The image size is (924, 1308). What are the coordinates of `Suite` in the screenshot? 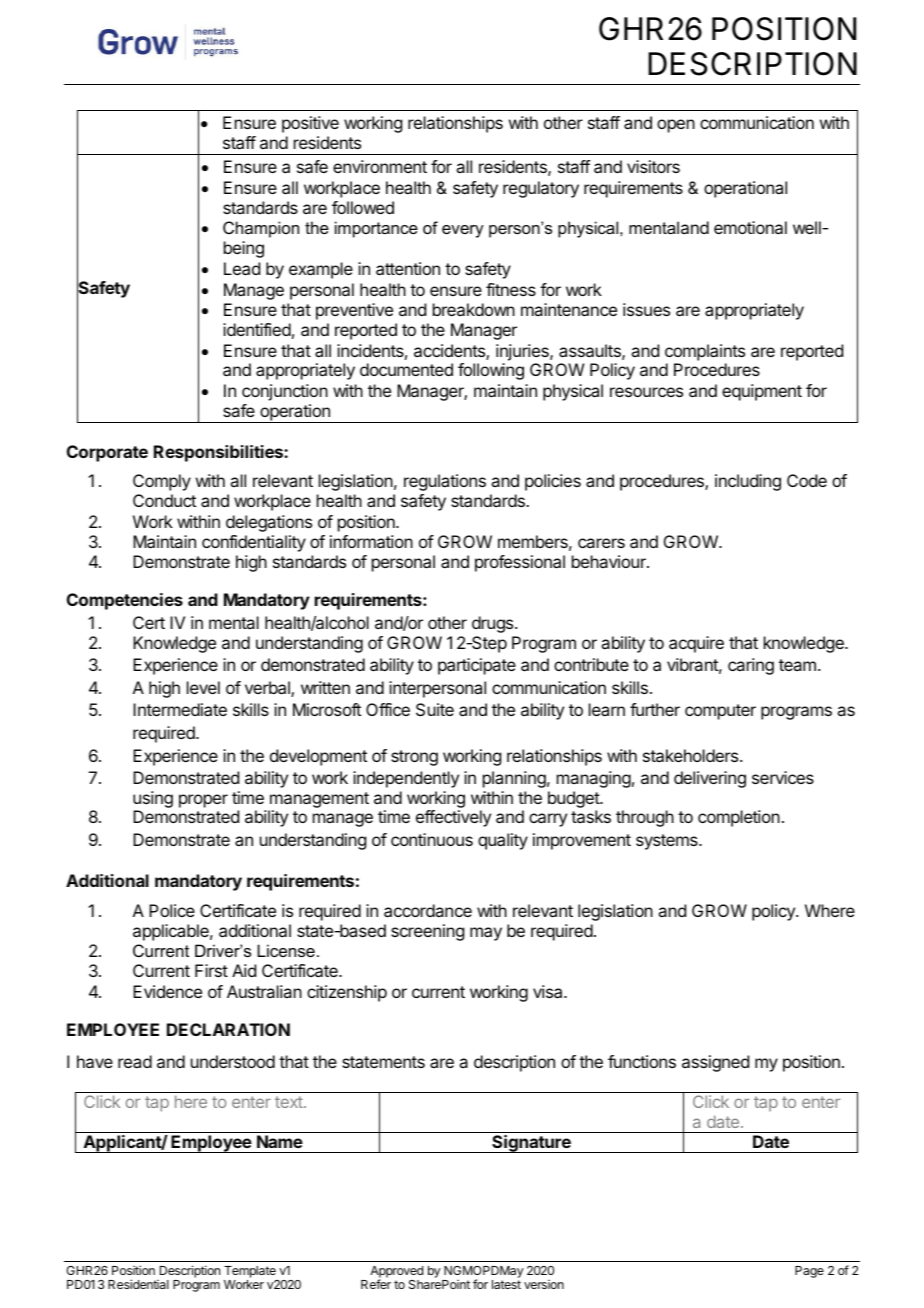 It's located at (435, 709).
